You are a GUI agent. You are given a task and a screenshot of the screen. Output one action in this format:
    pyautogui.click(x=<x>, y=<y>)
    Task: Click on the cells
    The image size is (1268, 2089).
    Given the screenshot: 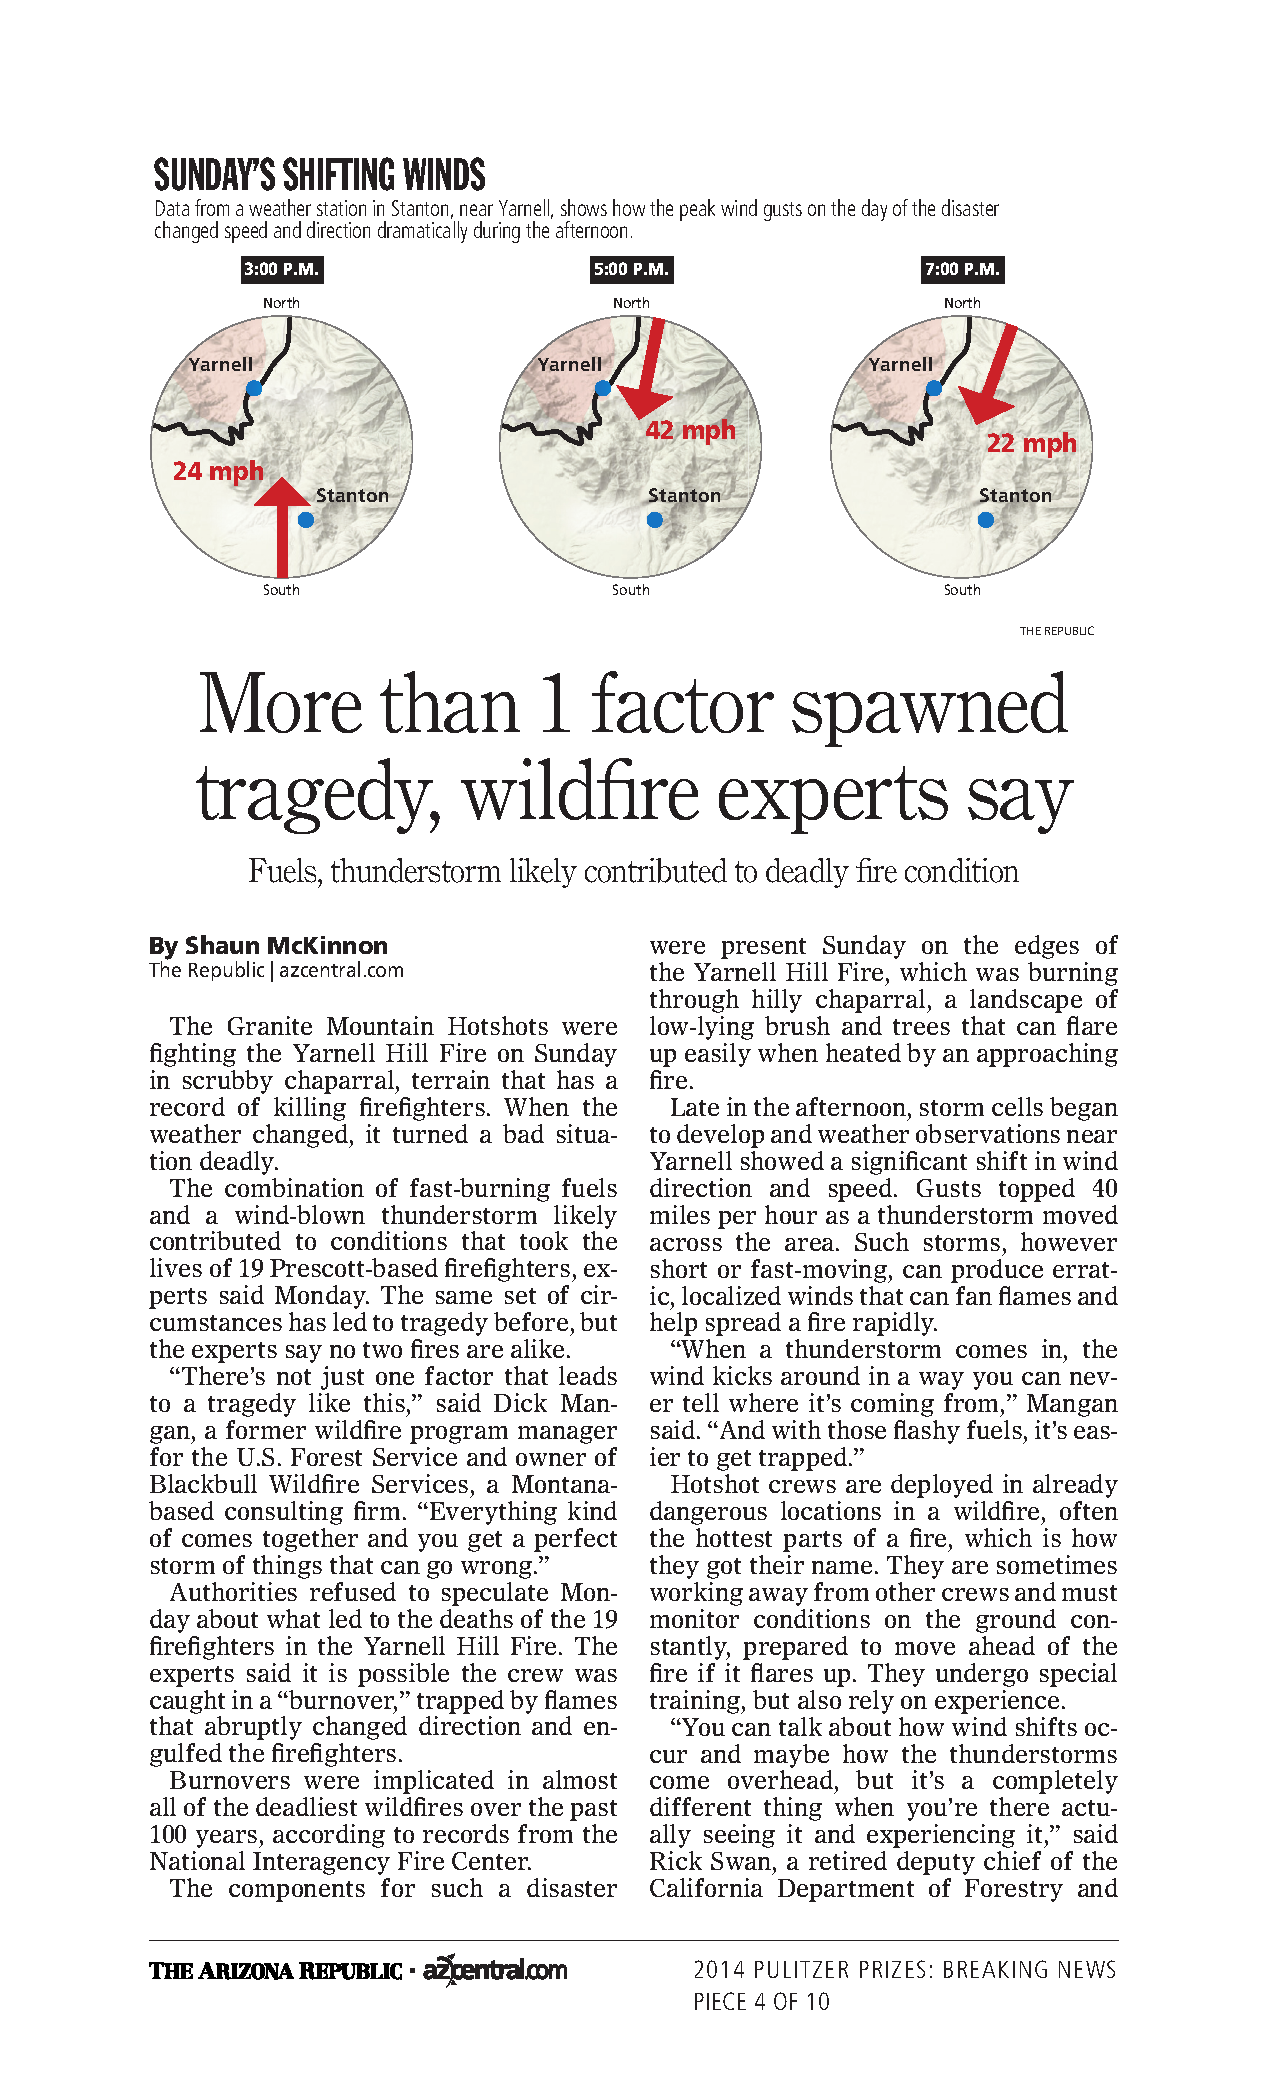 What is the action you would take?
    pyautogui.click(x=1017, y=1106)
